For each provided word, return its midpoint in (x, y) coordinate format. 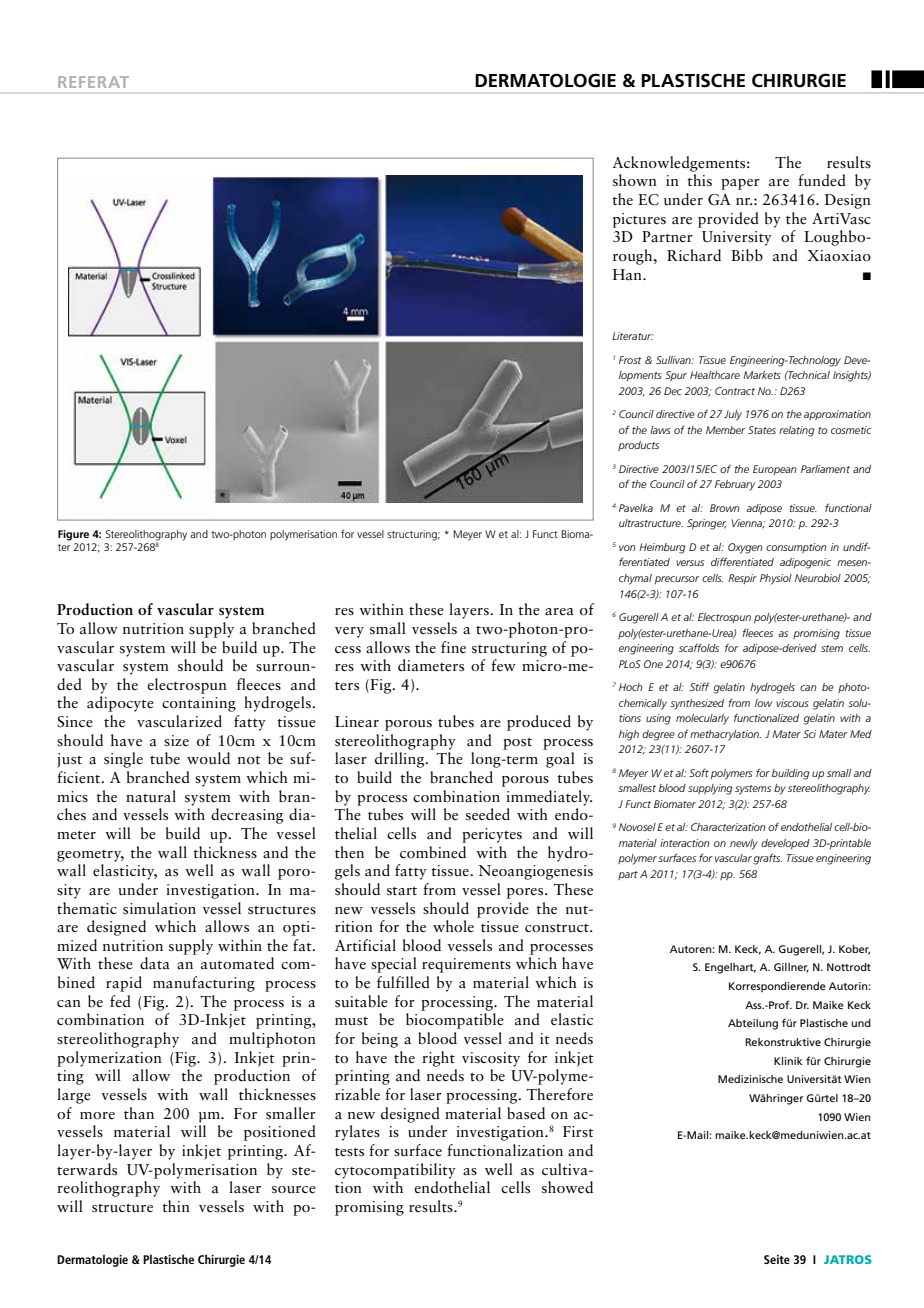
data (155, 963)
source (294, 1190)
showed (567, 1187)
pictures (639, 220)
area (559, 612)
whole (453, 926)
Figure (73, 535)
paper (740, 184)
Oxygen (745, 548)
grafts (767, 859)
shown (635, 180)
